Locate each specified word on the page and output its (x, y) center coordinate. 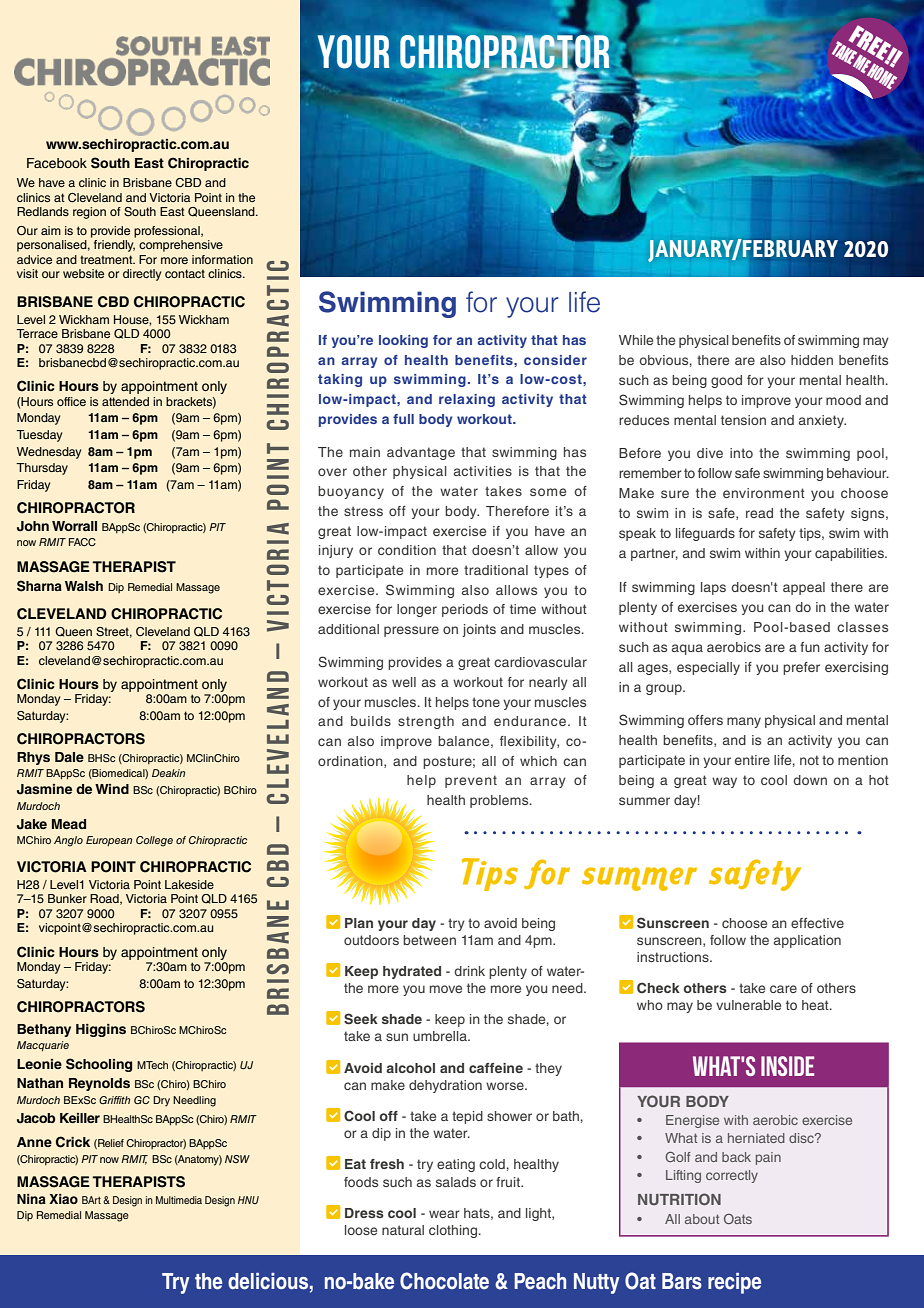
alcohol (410, 1068)
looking (403, 341)
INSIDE (787, 1066)
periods (465, 610)
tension (743, 420)
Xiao (63, 1199)
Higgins (101, 1030)
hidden (812, 360)
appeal (804, 588)
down (810, 780)
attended (125, 401)
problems (500, 801)
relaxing (467, 400)
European (109, 841)
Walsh (84, 586)
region (89, 213)
